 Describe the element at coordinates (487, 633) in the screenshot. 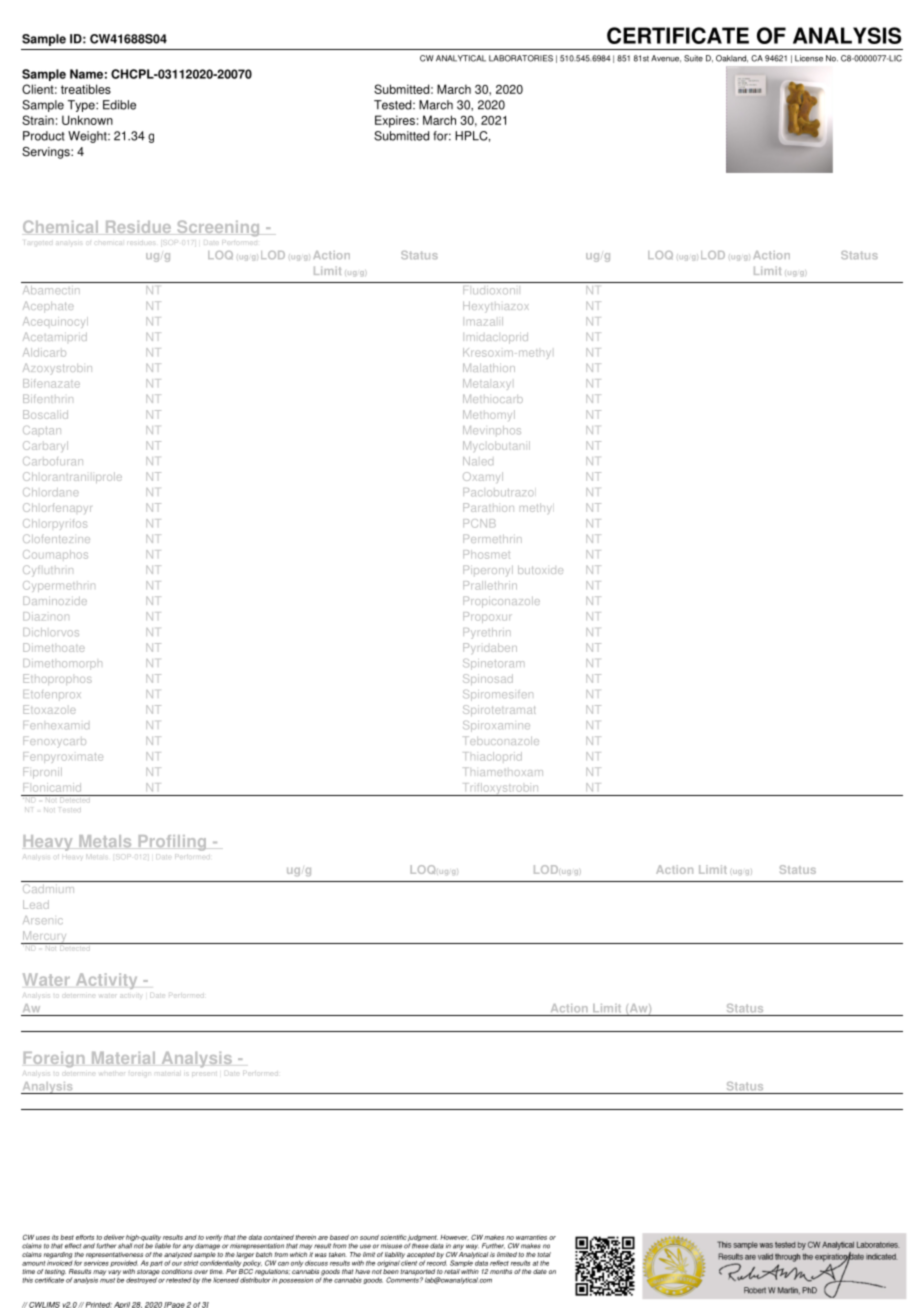

I see `Pyrethrin` at that location.
